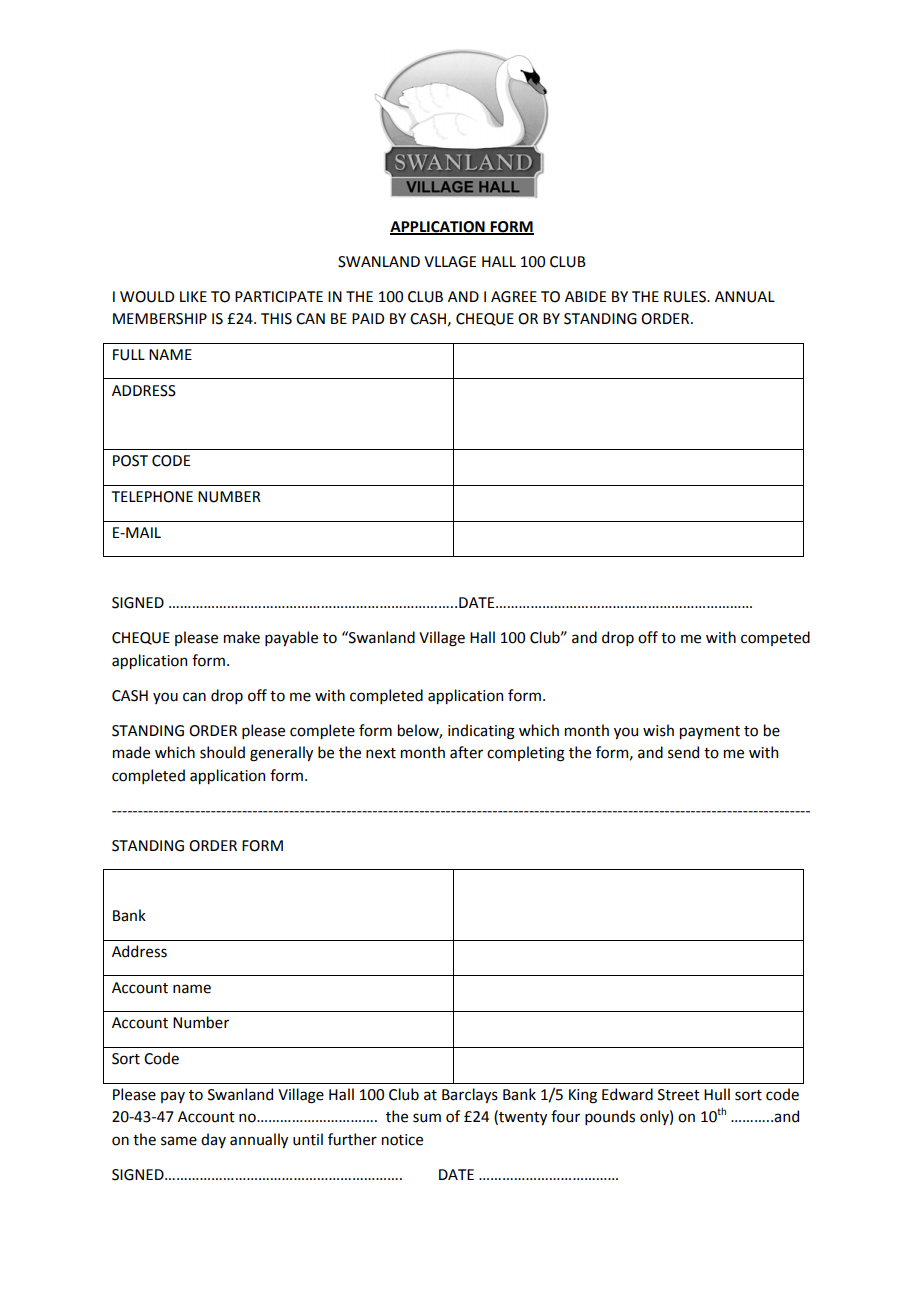 Image resolution: width=924 pixels, height=1308 pixels. What do you see at coordinates (481, 732) in the page?
I see `indicating` at bounding box center [481, 732].
